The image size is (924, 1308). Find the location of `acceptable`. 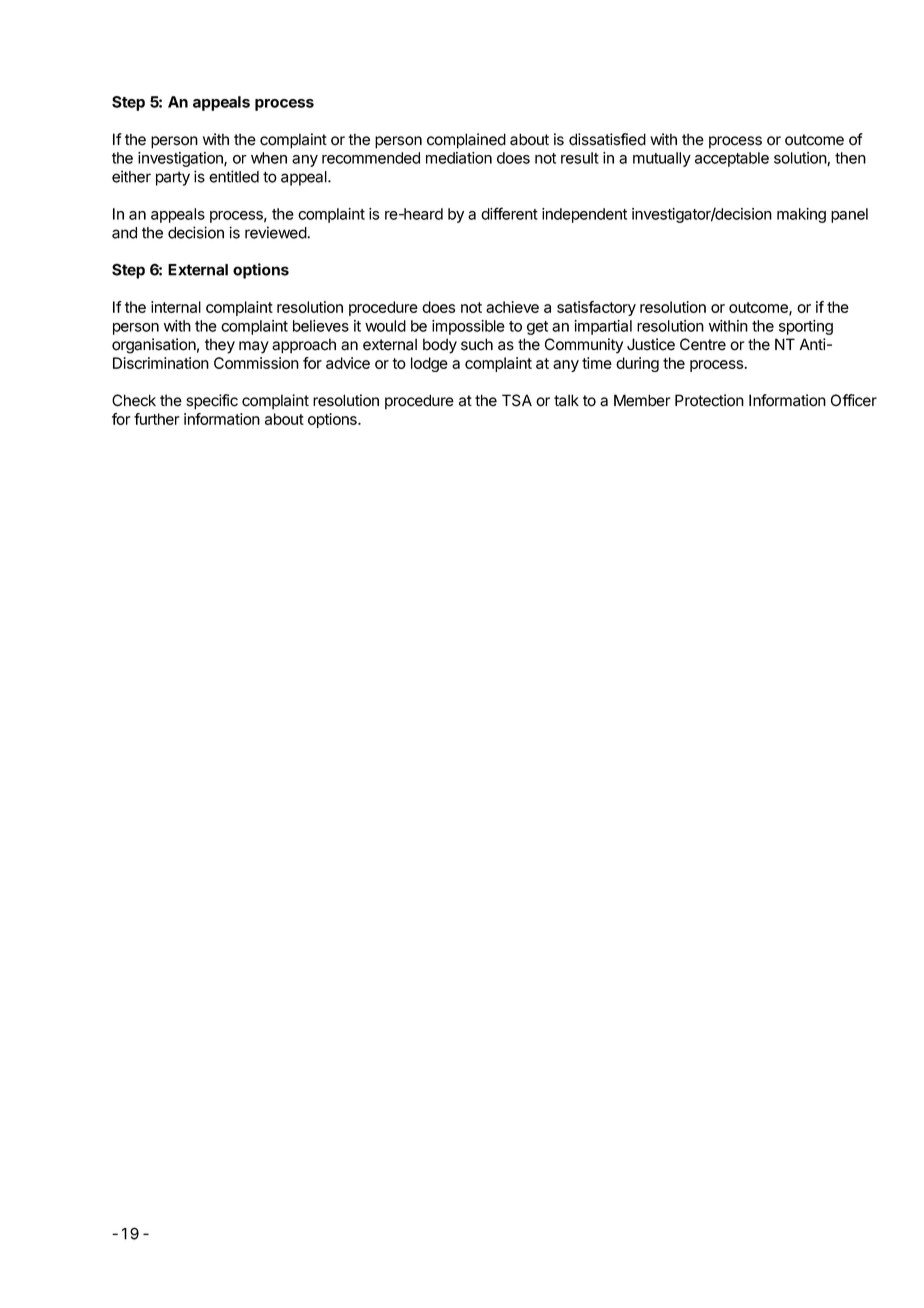

acceptable is located at coordinates (732, 159).
